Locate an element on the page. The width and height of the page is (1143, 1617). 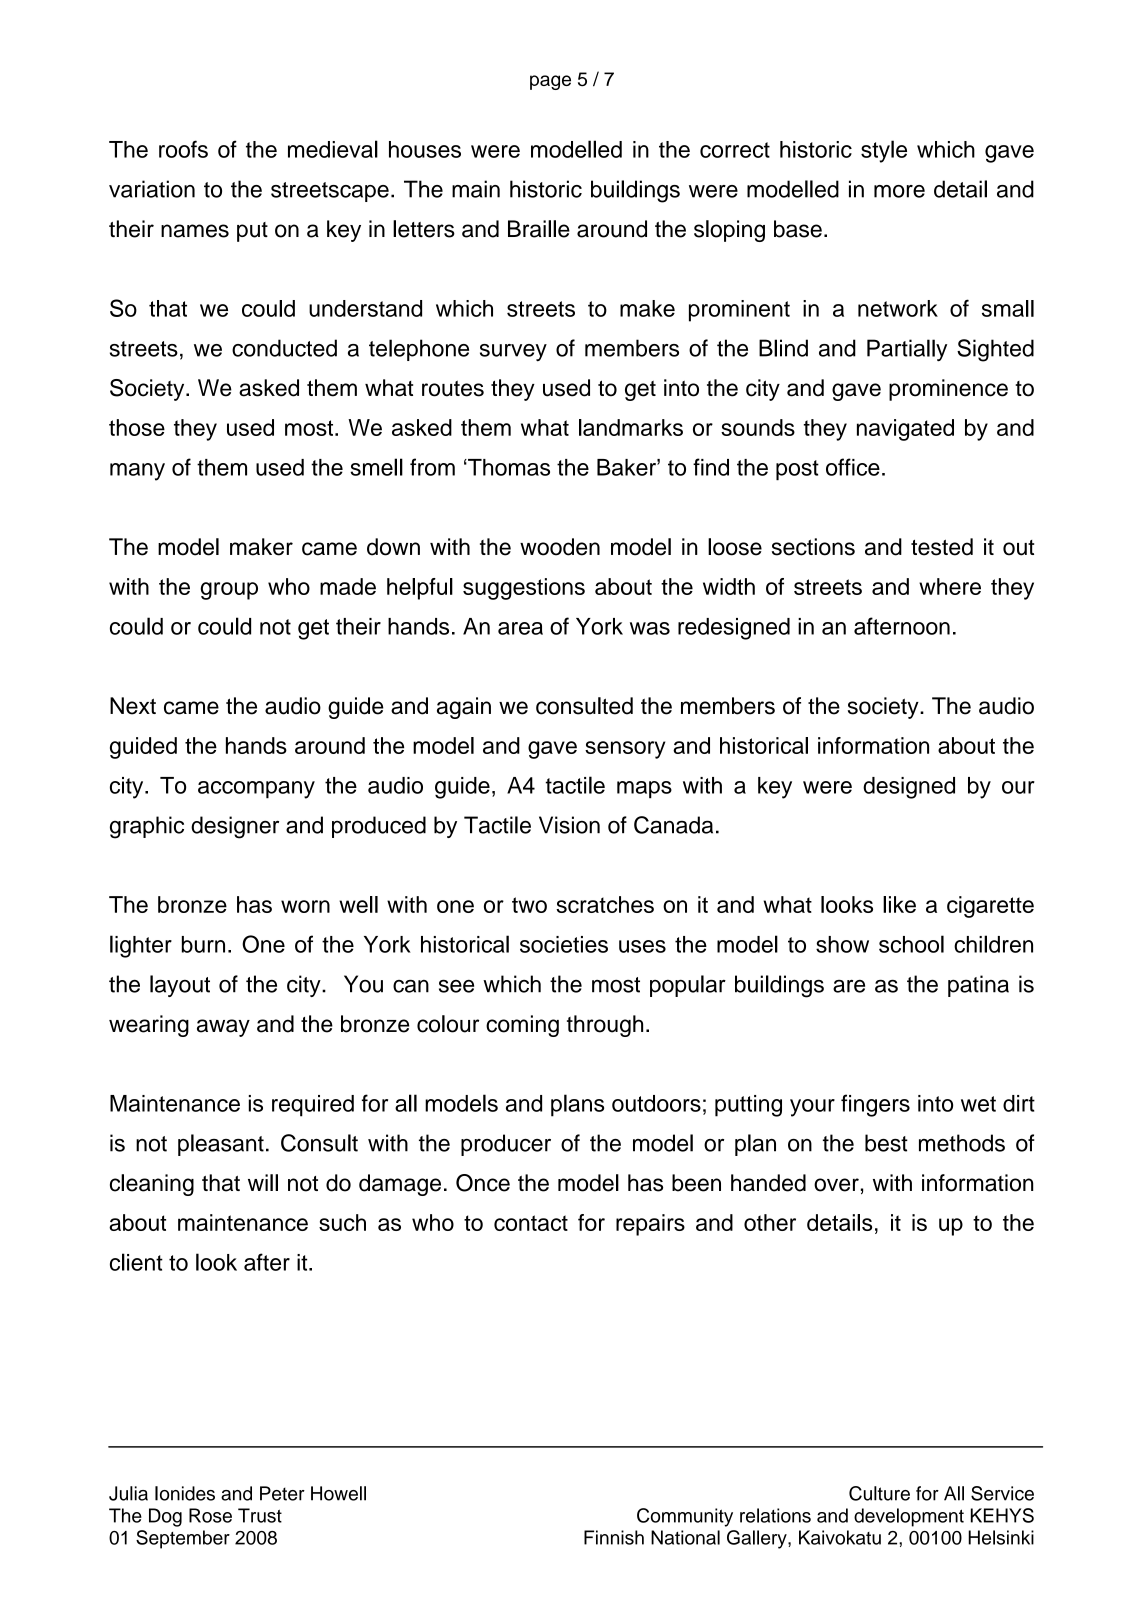
many is located at coordinates (137, 472).
